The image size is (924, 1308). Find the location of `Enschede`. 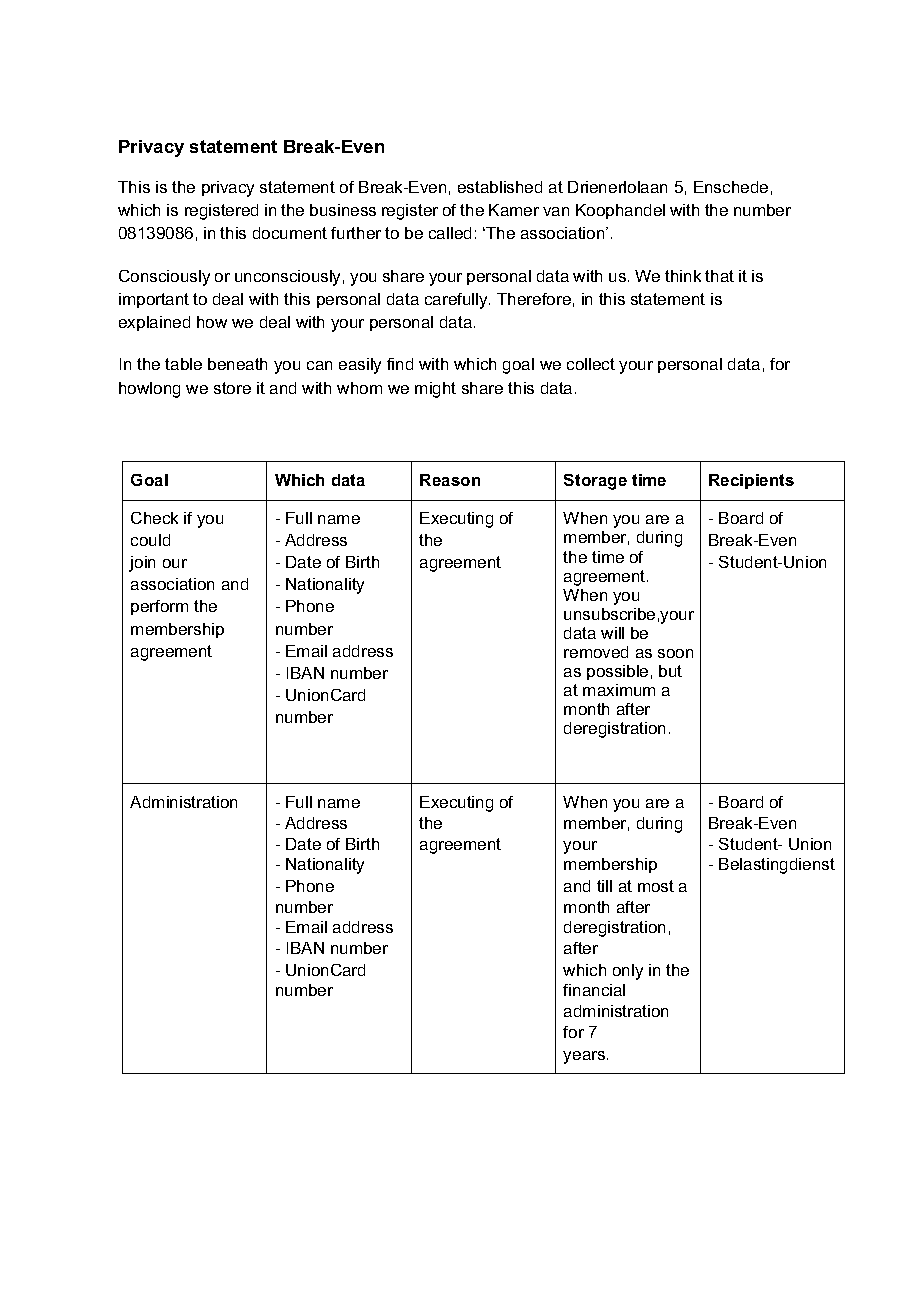

Enschede is located at coordinates (731, 187).
